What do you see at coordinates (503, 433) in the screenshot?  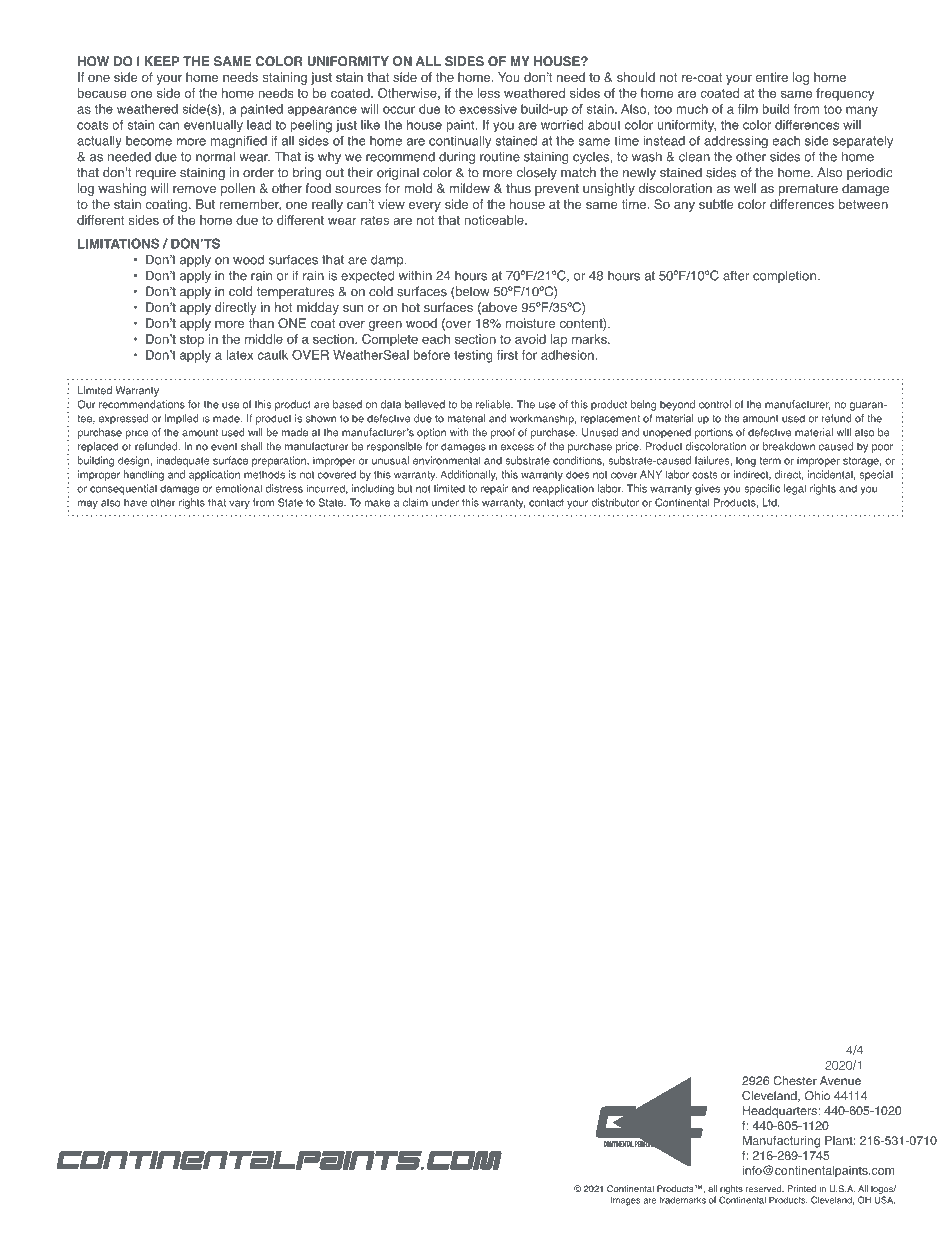 I see `proof` at bounding box center [503, 433].
